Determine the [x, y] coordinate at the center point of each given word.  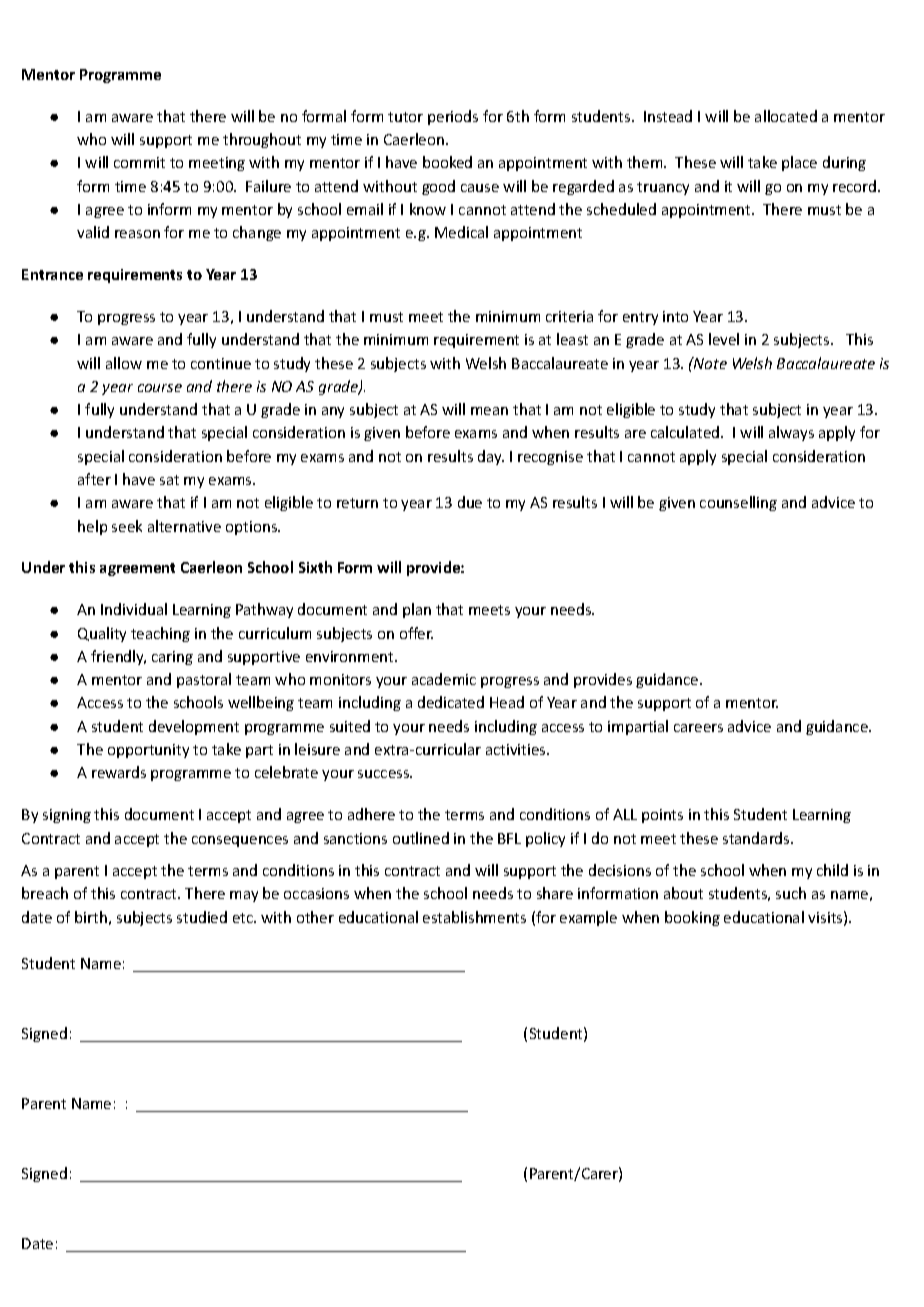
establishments [474, 917]
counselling [738, 503]
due [470, 502]
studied [202, 917]
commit [139, 162]
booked [447, 162]
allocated [786, 116]
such [791, 893]
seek [127, 526]
